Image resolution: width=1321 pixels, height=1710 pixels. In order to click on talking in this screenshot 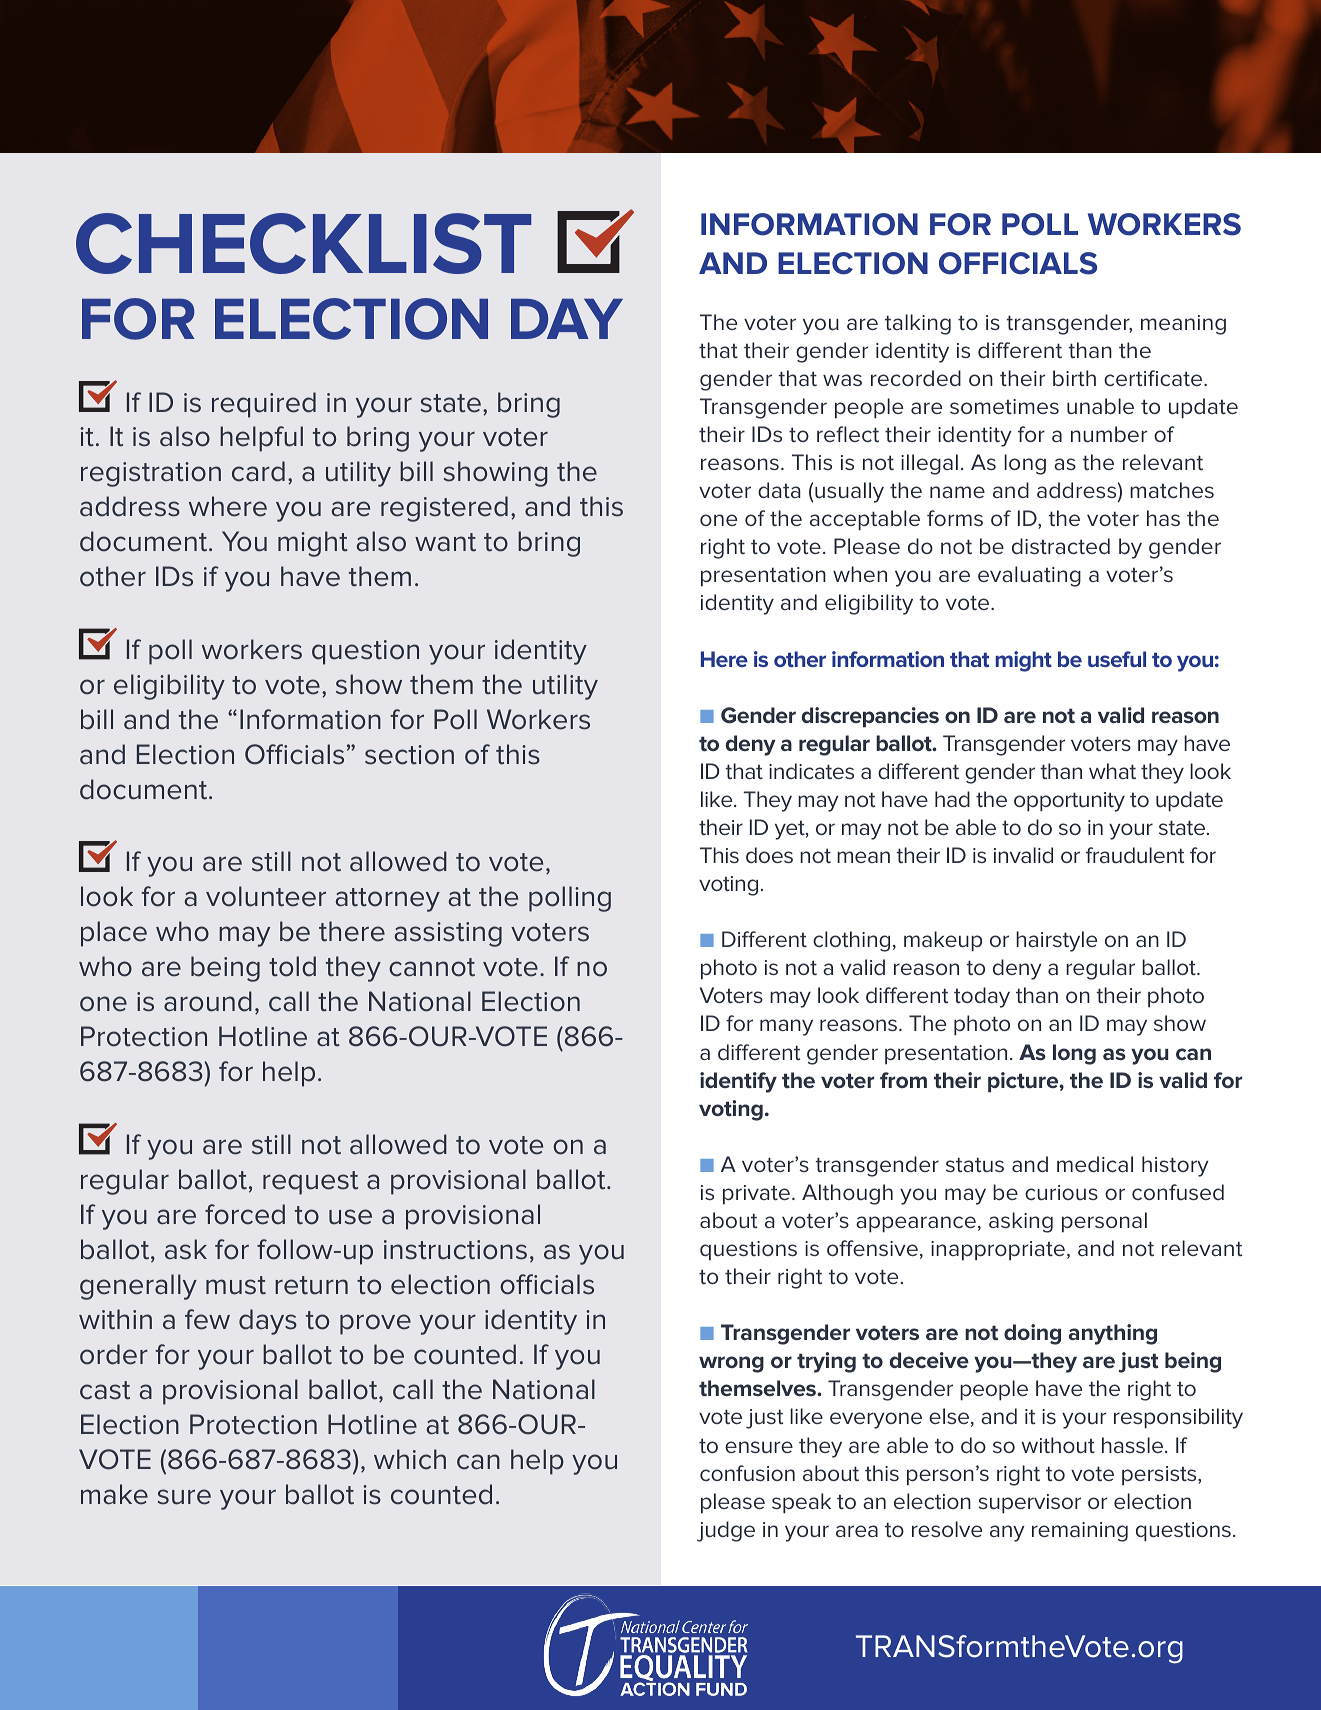, I will do `click(918, 324)`.
